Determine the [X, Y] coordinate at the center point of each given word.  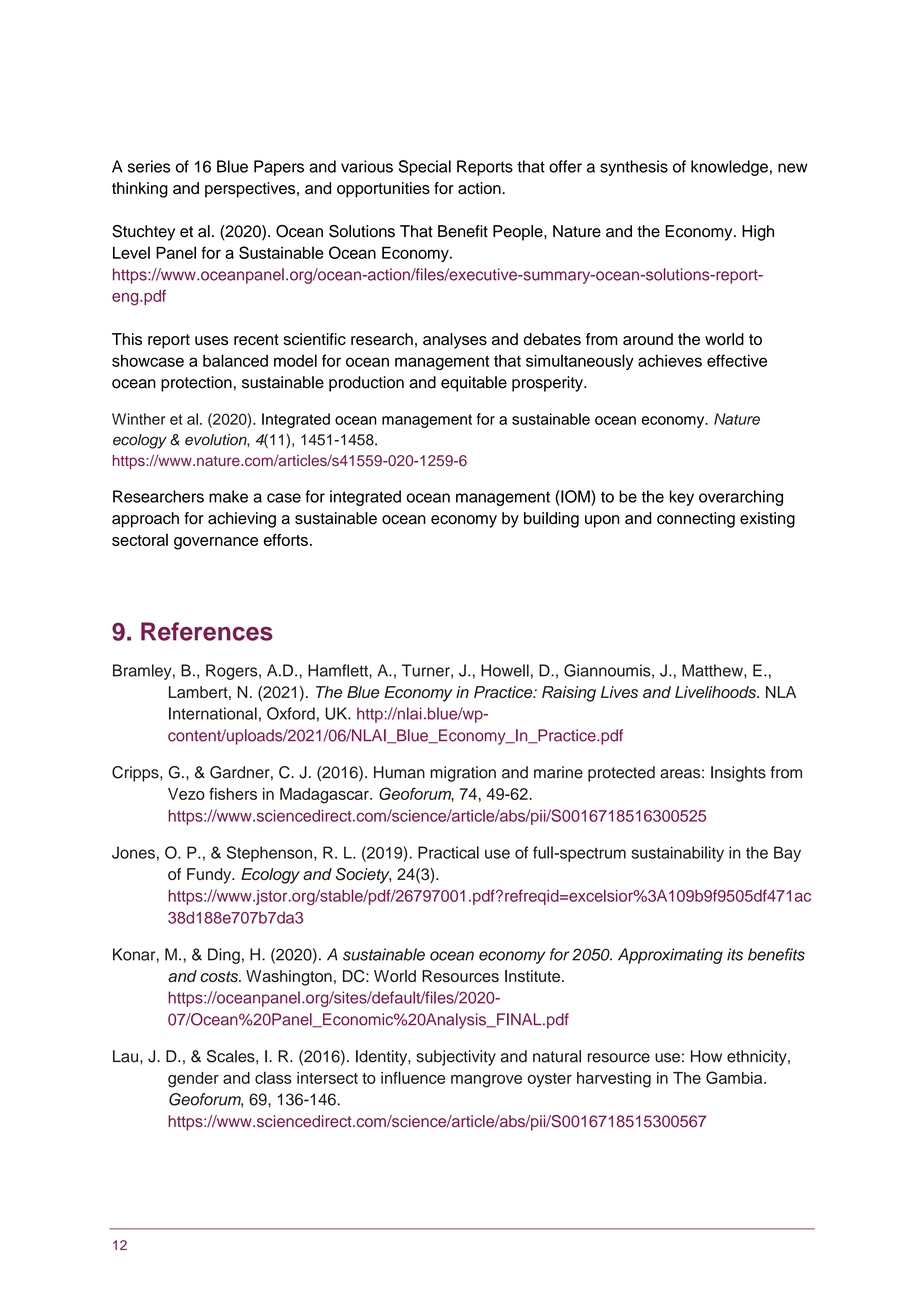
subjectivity [456, 1058]
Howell [505, 670]
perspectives [251, 190]
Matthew [713, 671]
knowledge [729, 168]
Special [425, 168]
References [207, 631]
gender [193, 1080]
